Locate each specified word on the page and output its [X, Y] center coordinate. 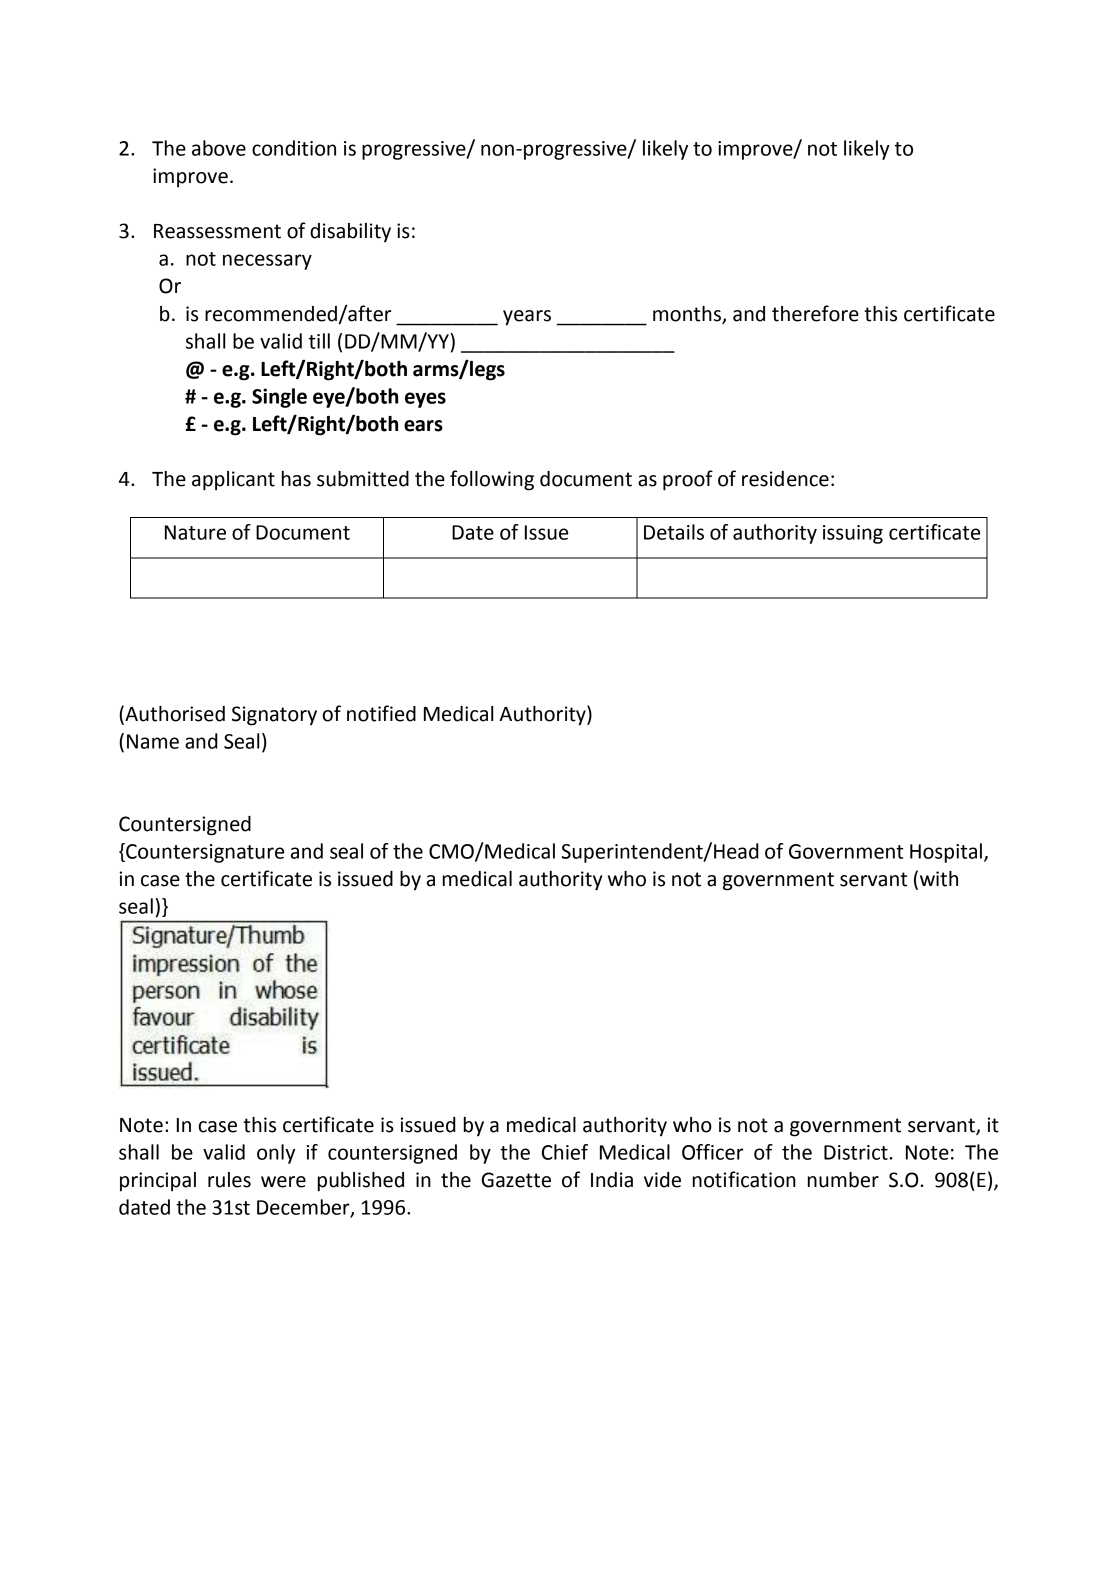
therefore [815, 313]
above [219, 148]
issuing [853, 534]
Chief [565, 1152]
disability [350, 232]
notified [381, 713]
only [276, 1154]
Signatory [274, 716]
